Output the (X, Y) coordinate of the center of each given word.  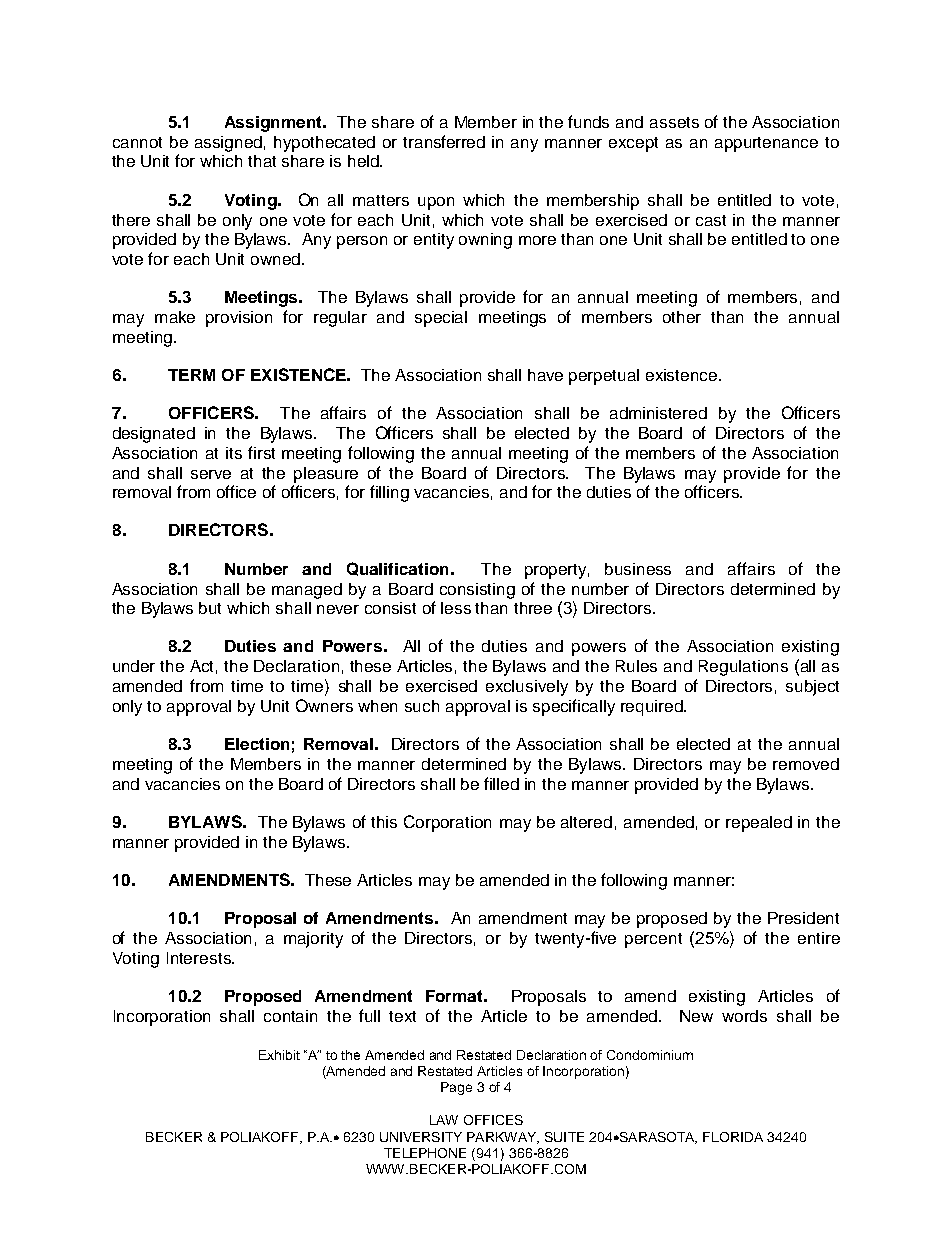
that (262, 161)
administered (658, 413)
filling (389, 493)
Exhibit (279, 1055)
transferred (444, 141)
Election (257, 744)
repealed (759, 824)
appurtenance (766, 144)
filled (501, 783)
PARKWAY (503, 1138)
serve (211, 474)
